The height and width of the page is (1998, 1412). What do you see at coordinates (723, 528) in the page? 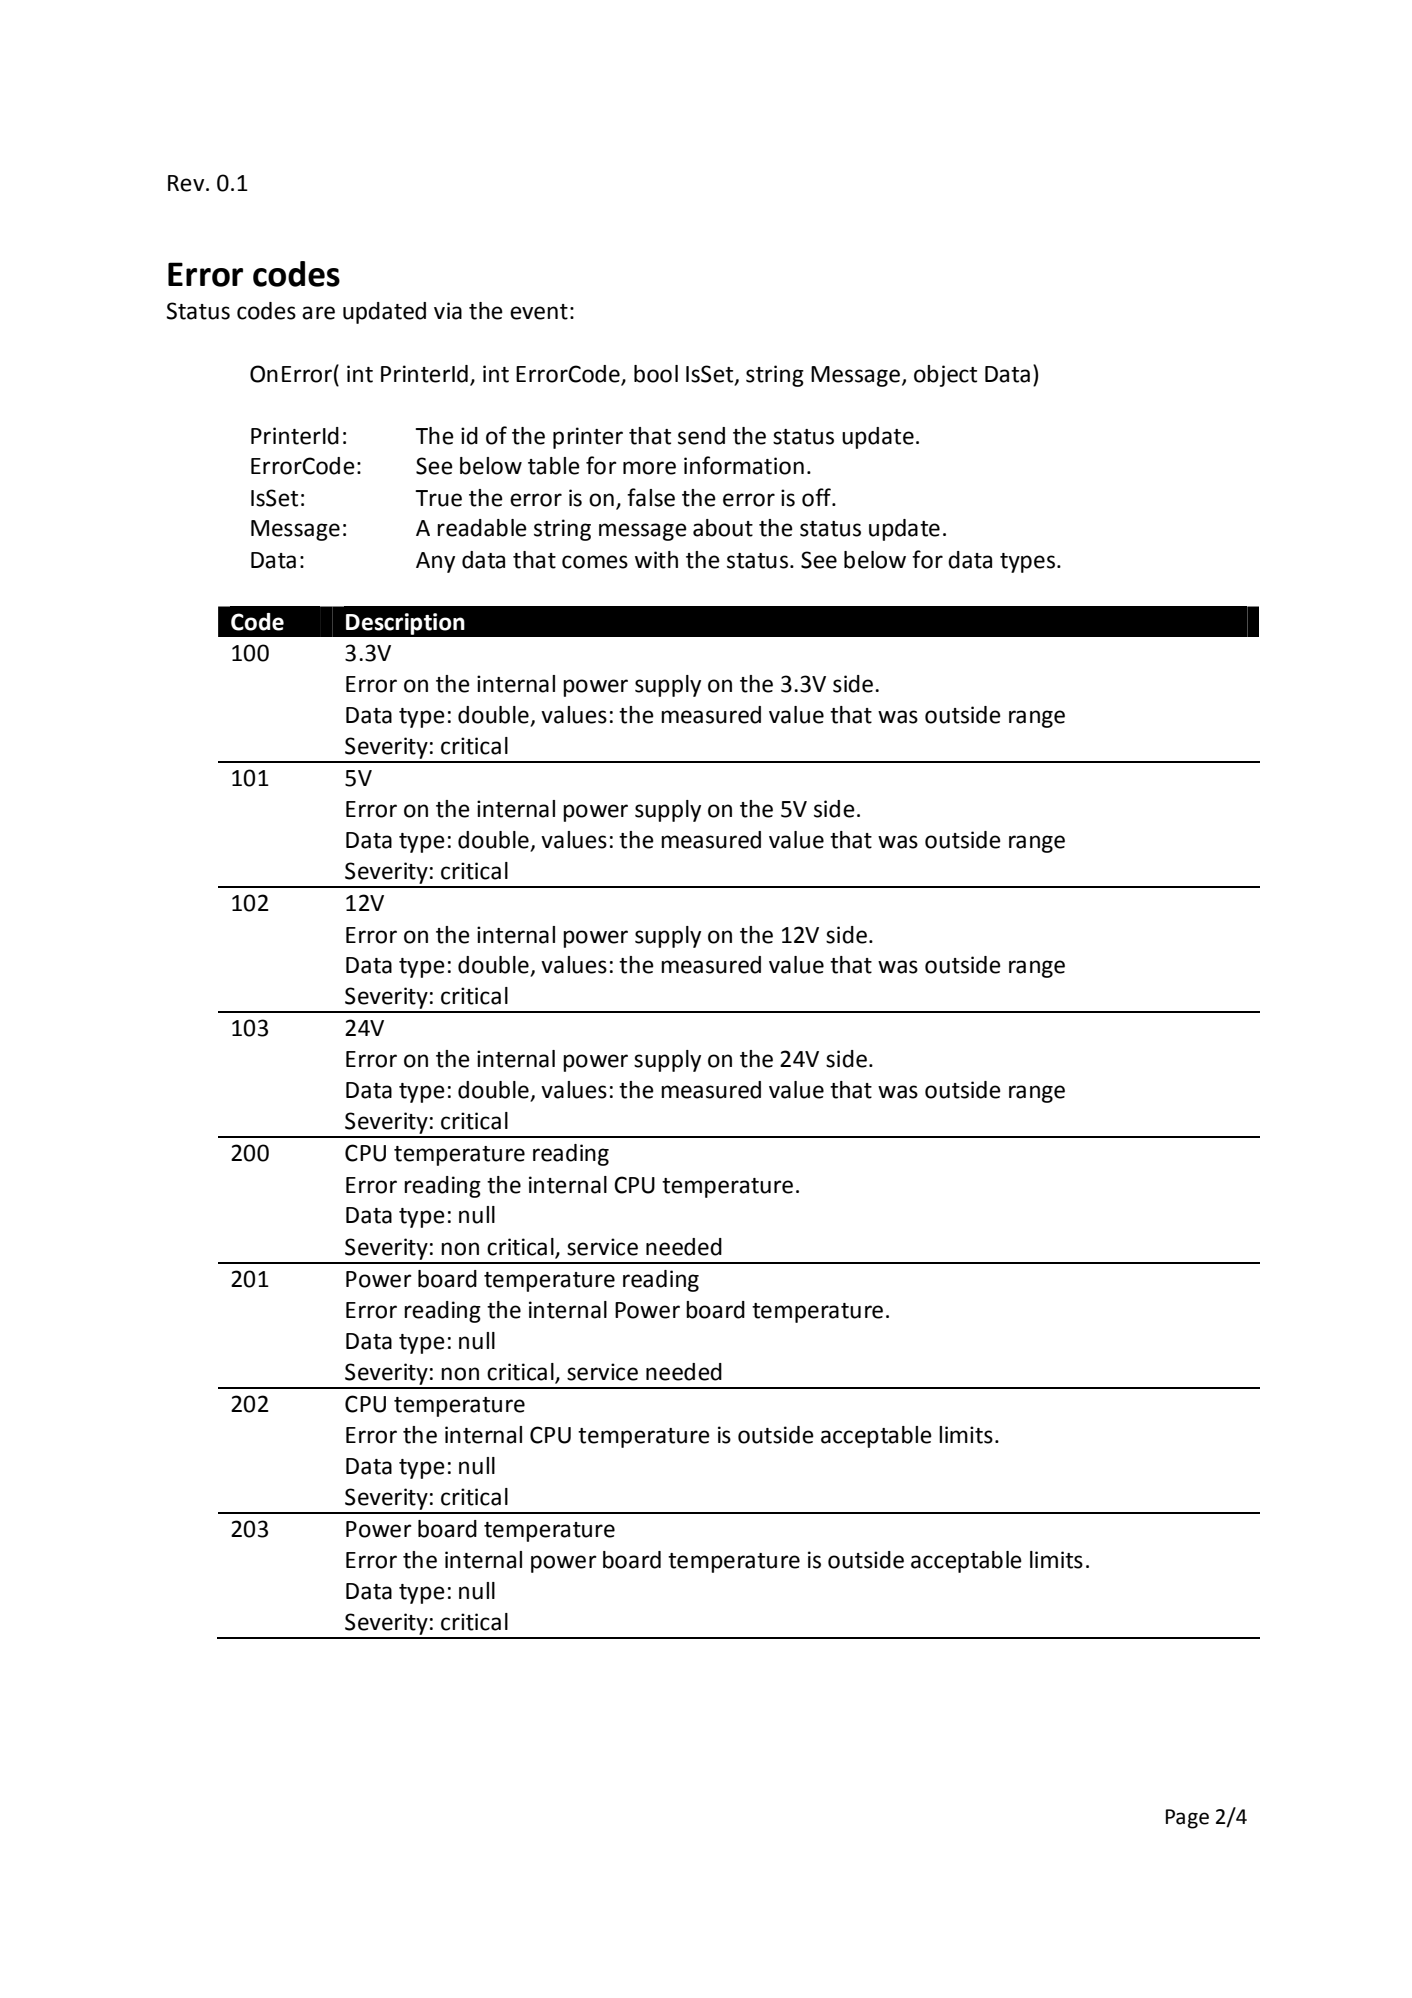
I see `about` at bounding box center [723, 528].
